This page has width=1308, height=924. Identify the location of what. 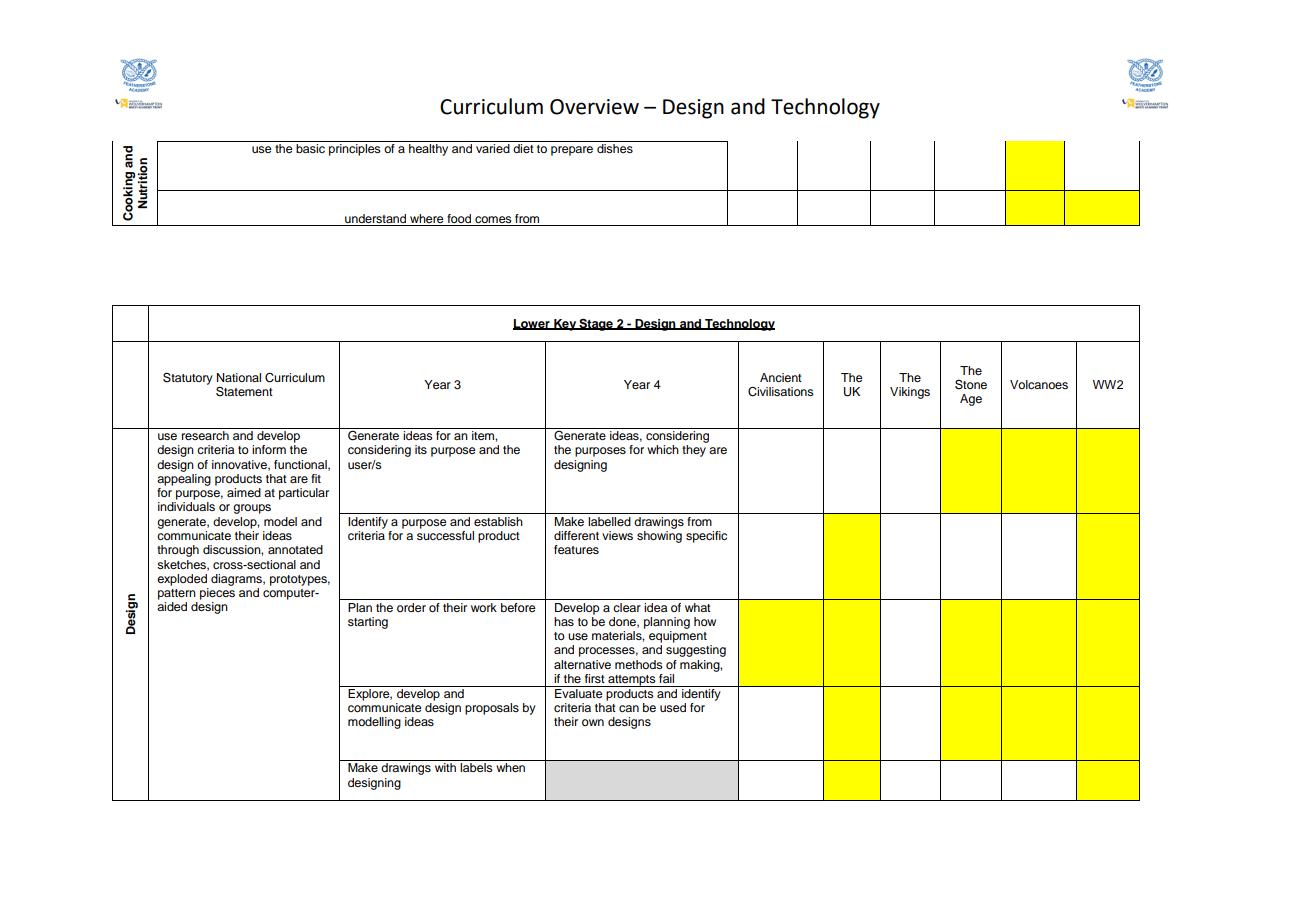
(698, 607).
